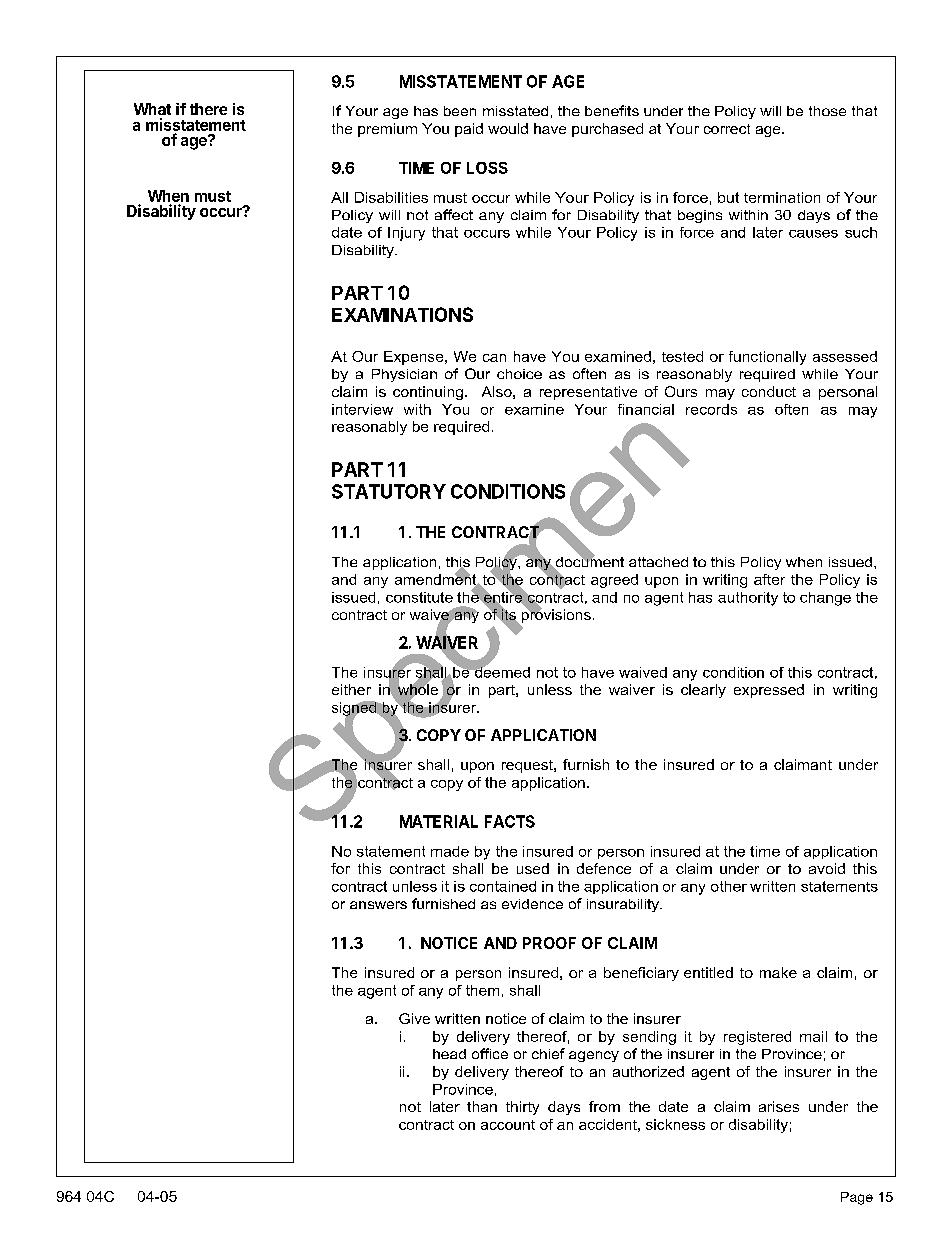  What do you see at coordinates (711, 409) in the page?
I see `records` at bounding box center [711, 409].
